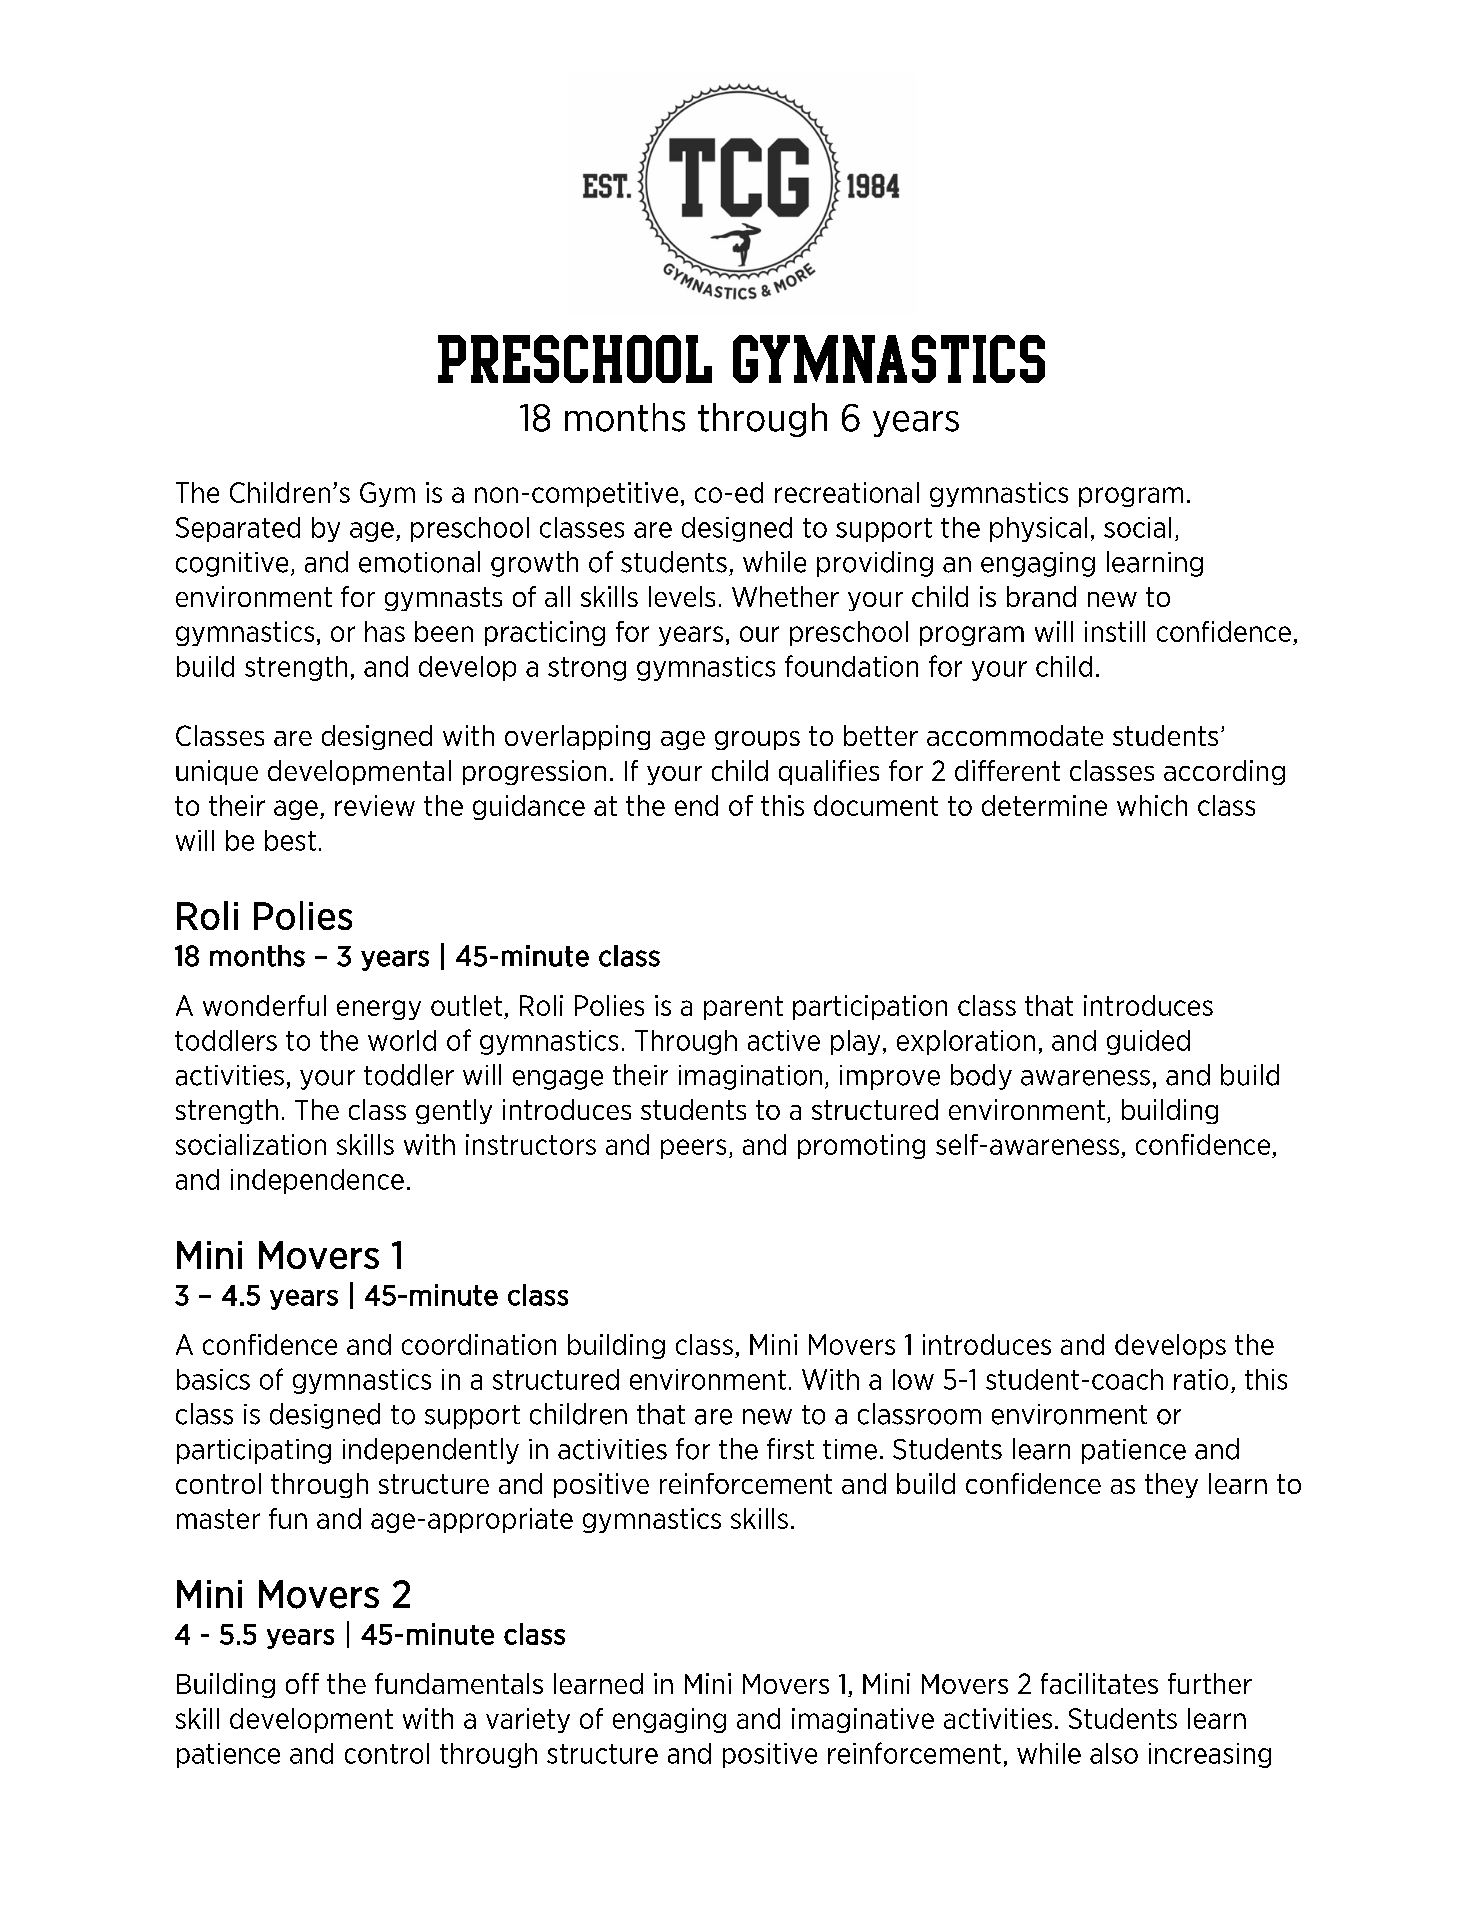 The width and height of the page is (1478, 1913). Describe the element at coordinates (693, 1149) in the page. I see `peers` at that location.
